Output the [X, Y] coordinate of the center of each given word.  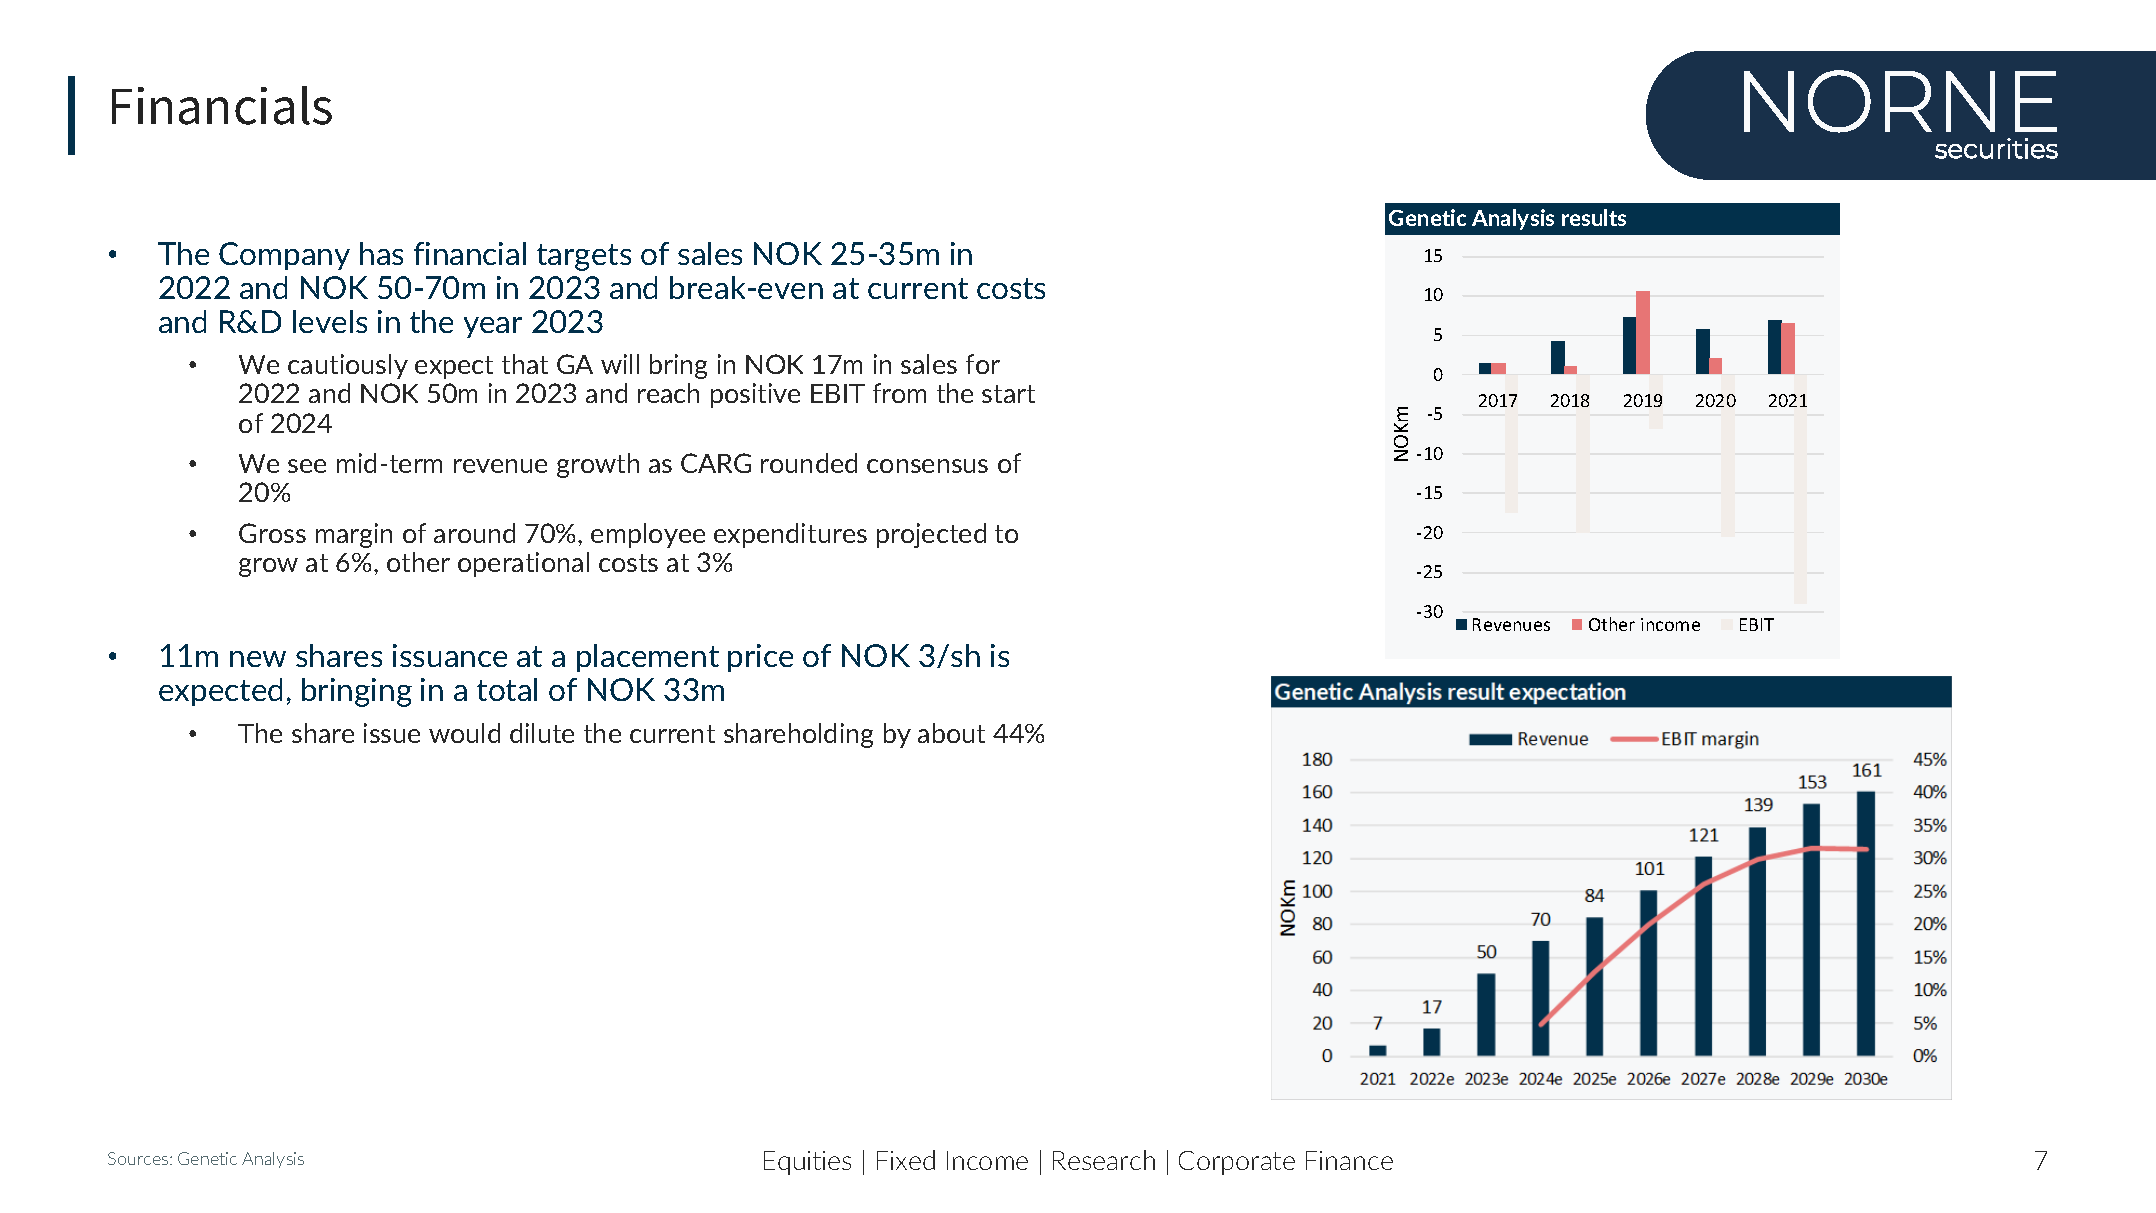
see [307, 466]
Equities [807, 1163]
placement [648, 658]
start [1008, 394]
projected [931, 535]
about [951, 733]
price [760, 658]
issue [392, 733]
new [258, 659]
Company [284, 256]
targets [584, 257]
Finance [1349, 1160]
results [1594, 217]
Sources [139, 1158]
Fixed [906, 1160]
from [899, 393]
